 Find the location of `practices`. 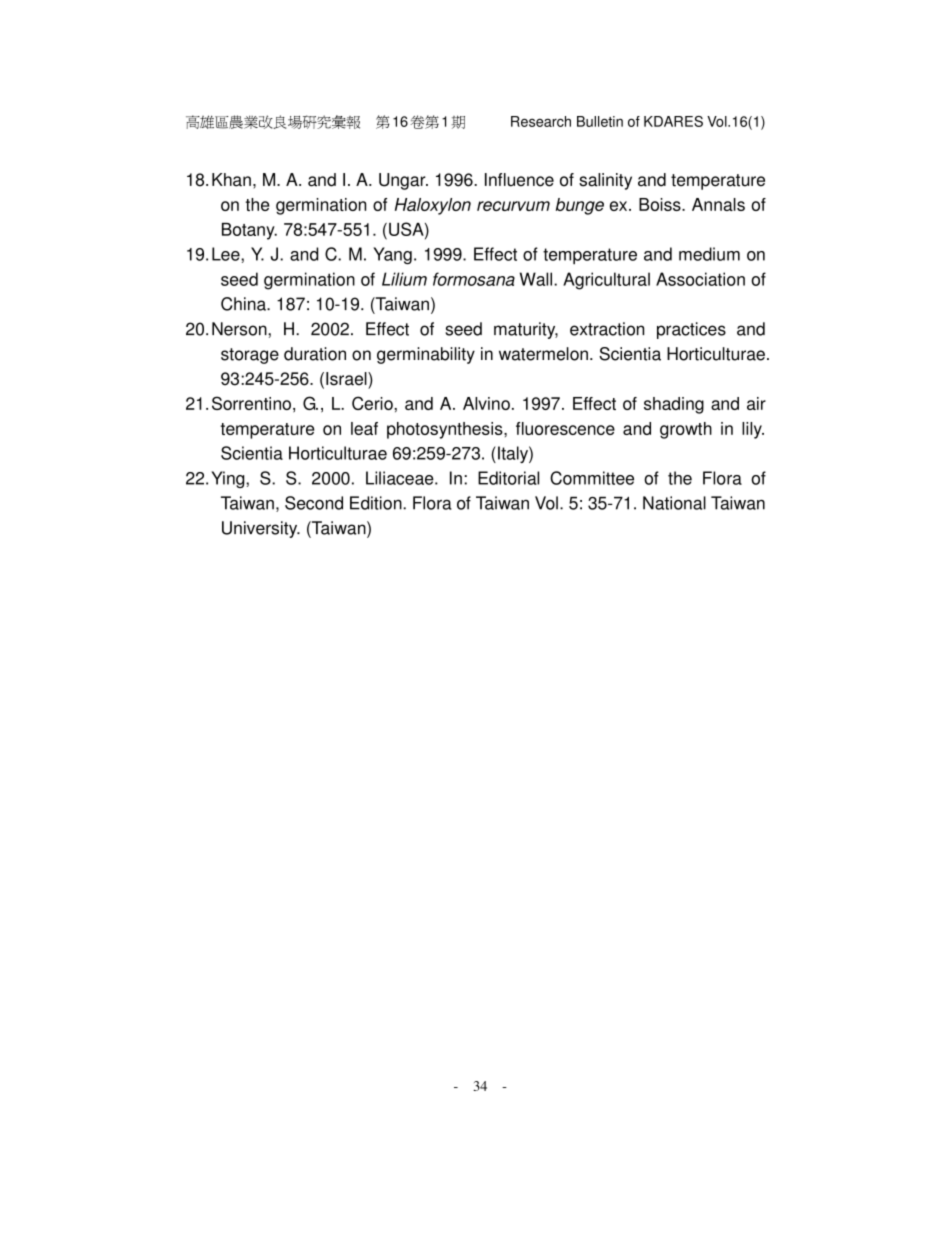

practices is located at coordinates (691, 330).
